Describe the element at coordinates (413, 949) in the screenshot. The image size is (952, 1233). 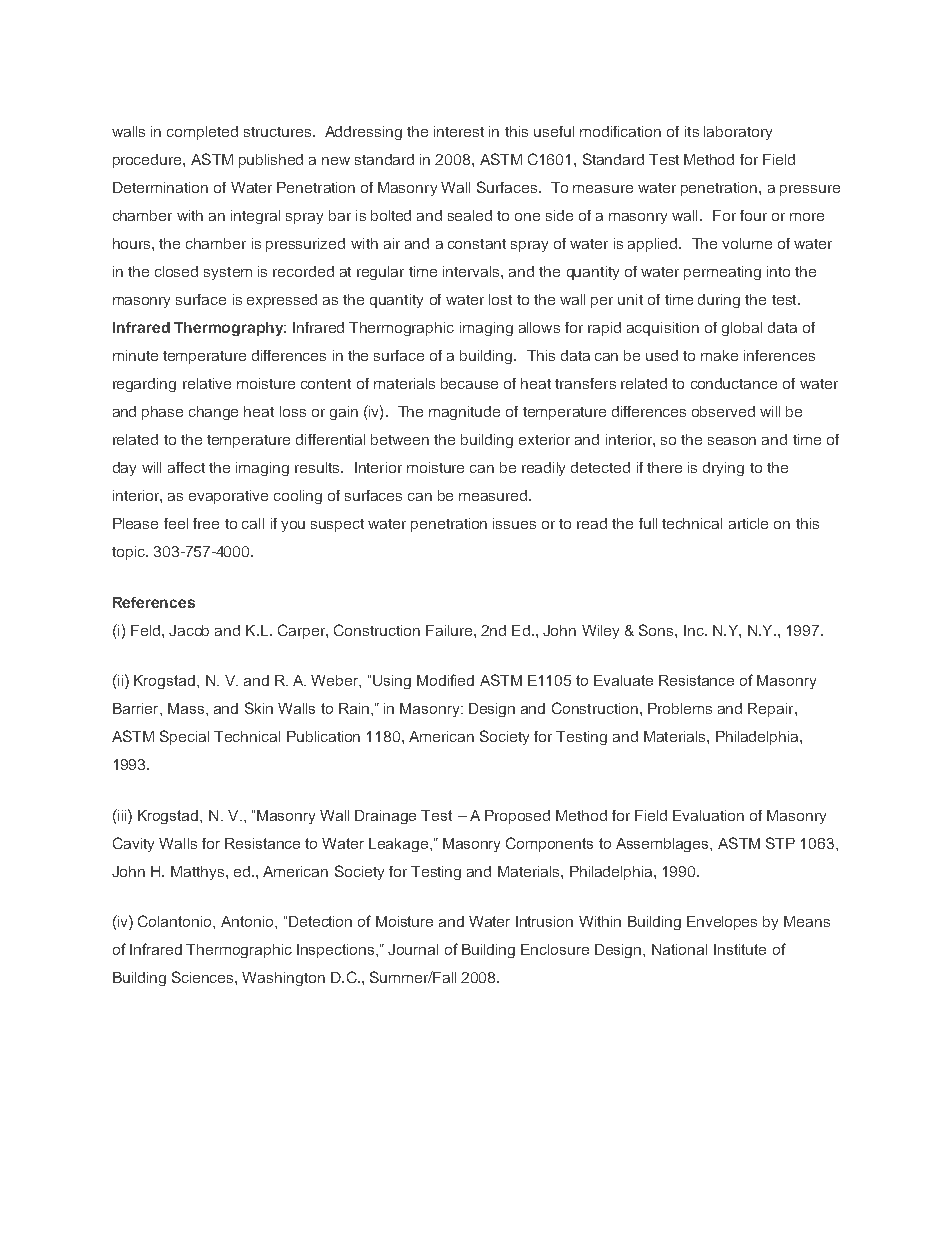
I see `Journal` at that location.
